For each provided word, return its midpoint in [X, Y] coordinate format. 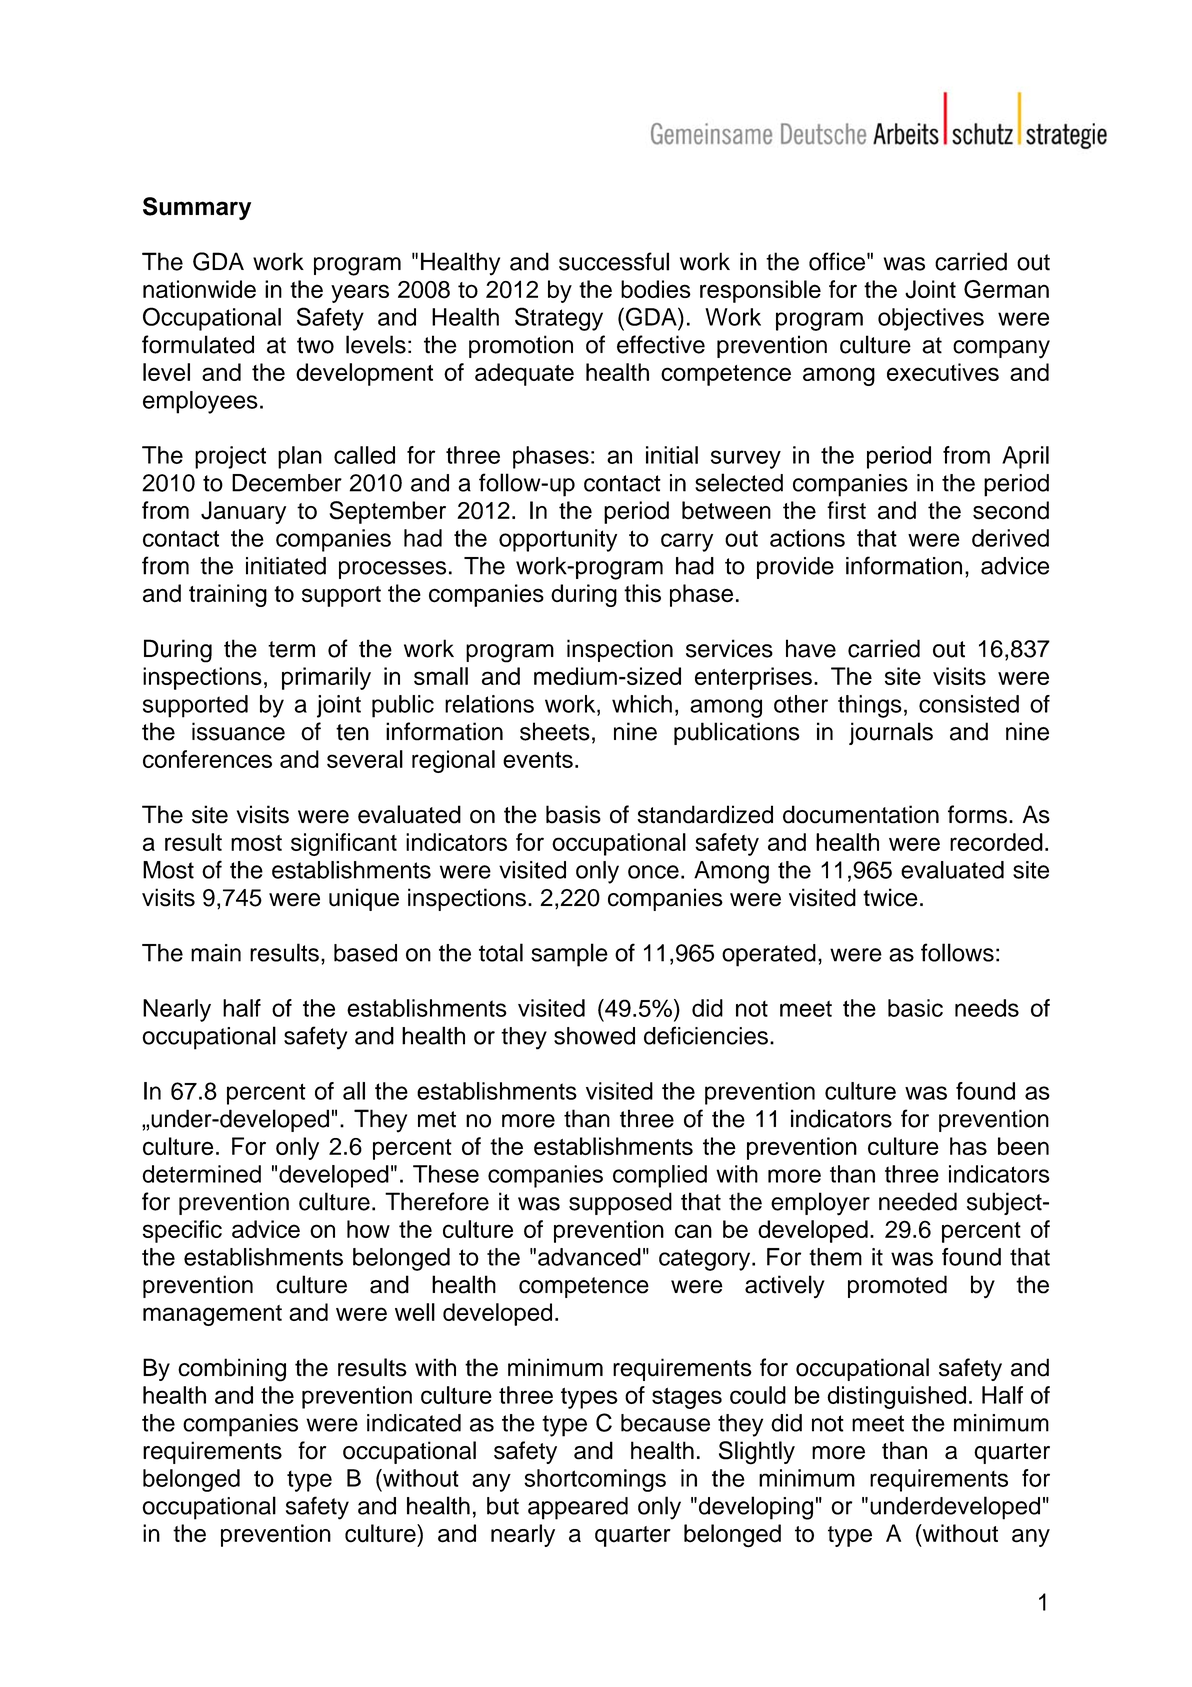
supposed [620, 1203]
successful [614, 261]
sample [569, 955]
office [837, 261]
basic [915, 1008]
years [360, 293]
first [846, 510]
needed [918, 1201]
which [642, 704]
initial [672, 455]
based [365, 953]
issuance [238, 731]
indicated [414, 1423]
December [287, 483]
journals [891, 733]
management [212, 1315]
